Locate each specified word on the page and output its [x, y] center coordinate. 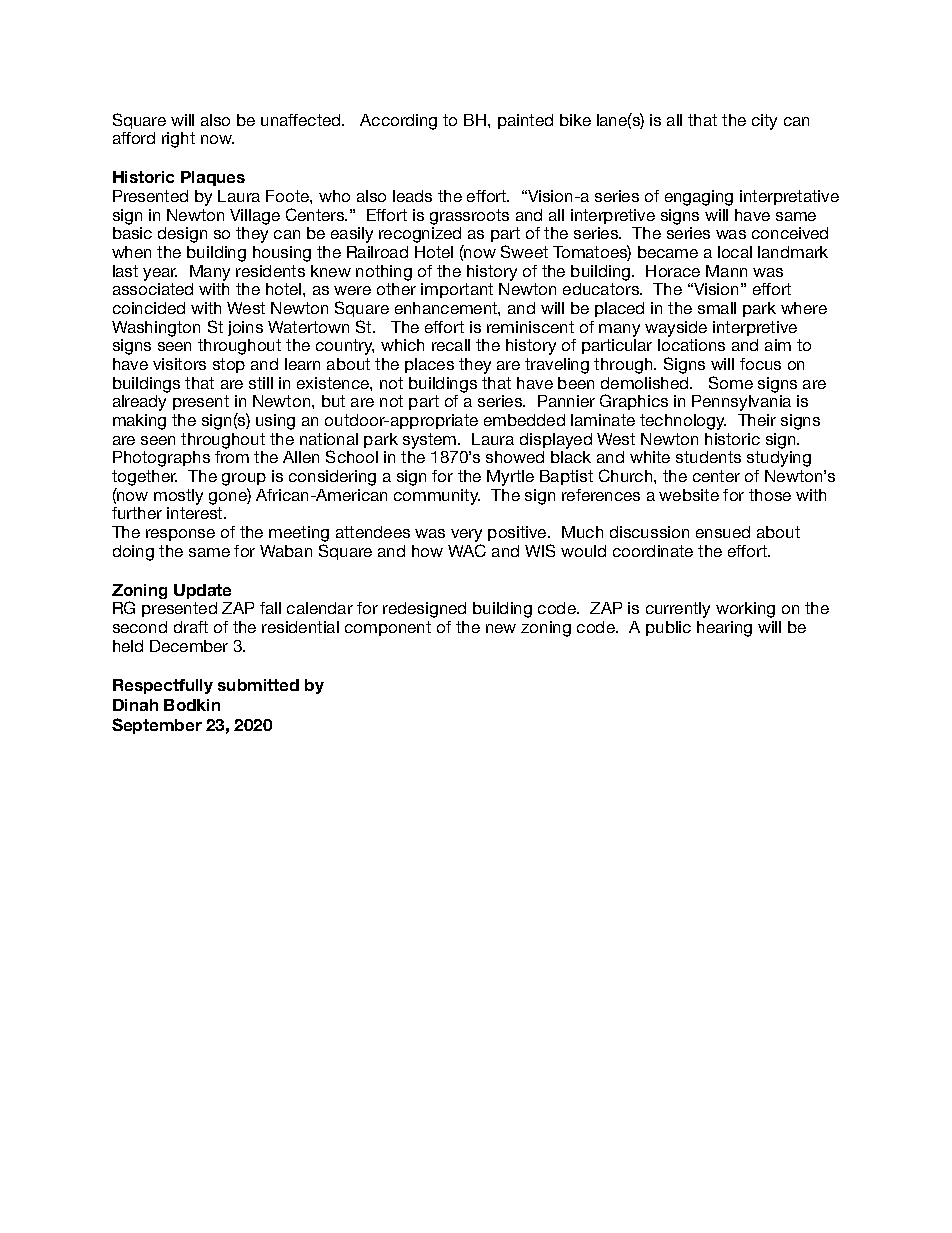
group [244, 481]
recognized [421, 236]
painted [525, 121]
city [764, 122]
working [745, 610]
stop [229, 365]
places [429, 365]
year [160, 274]
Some [731, 382]
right [178, 140]
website [689, 495]
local [735, 252]
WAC [467, 550]
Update [202, 591]
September [157, 726]
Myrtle [510, 478]
